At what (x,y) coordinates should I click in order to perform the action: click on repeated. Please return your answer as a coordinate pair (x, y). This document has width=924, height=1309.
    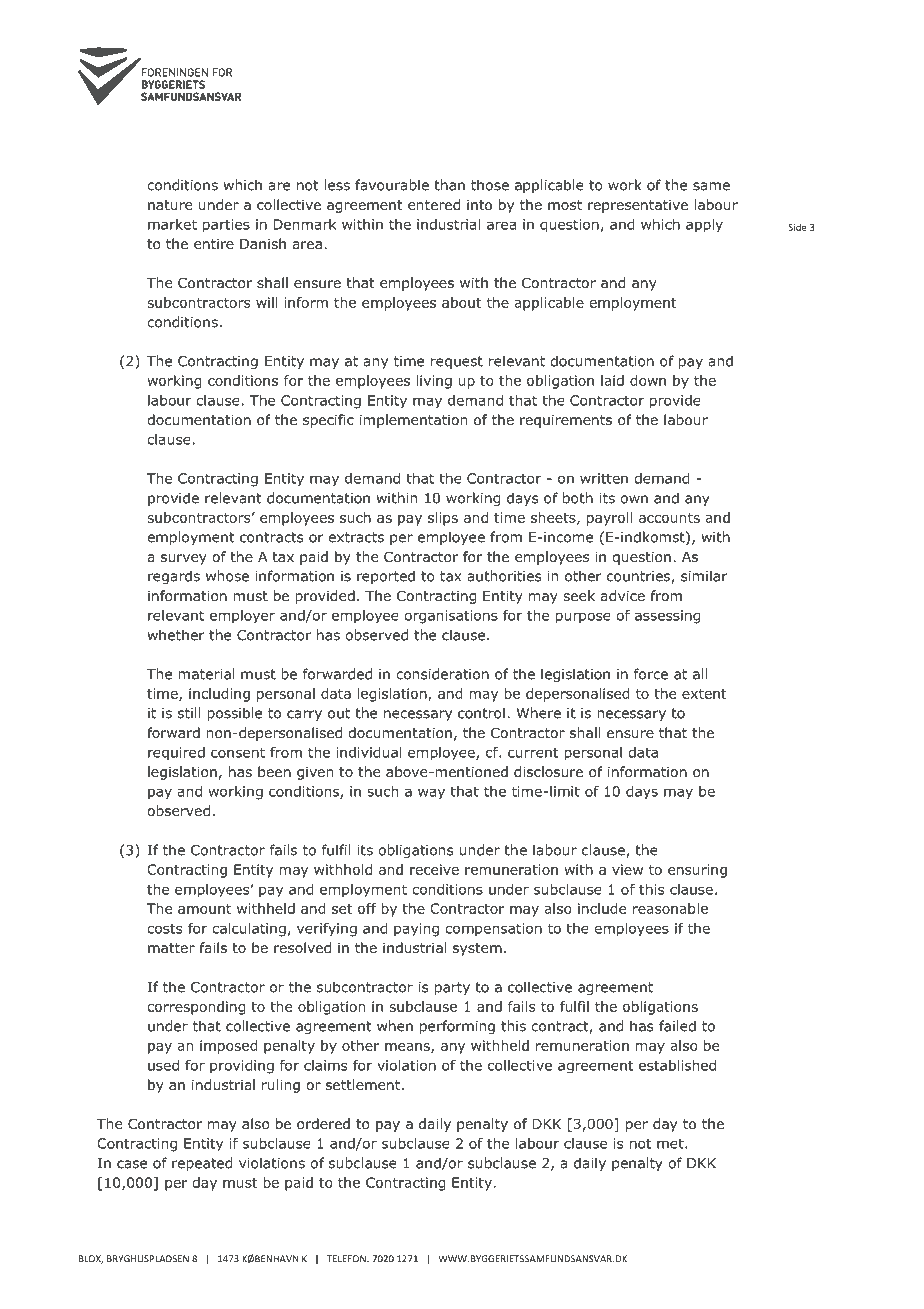
    Looking at the image, I should click on (202, 1164).
